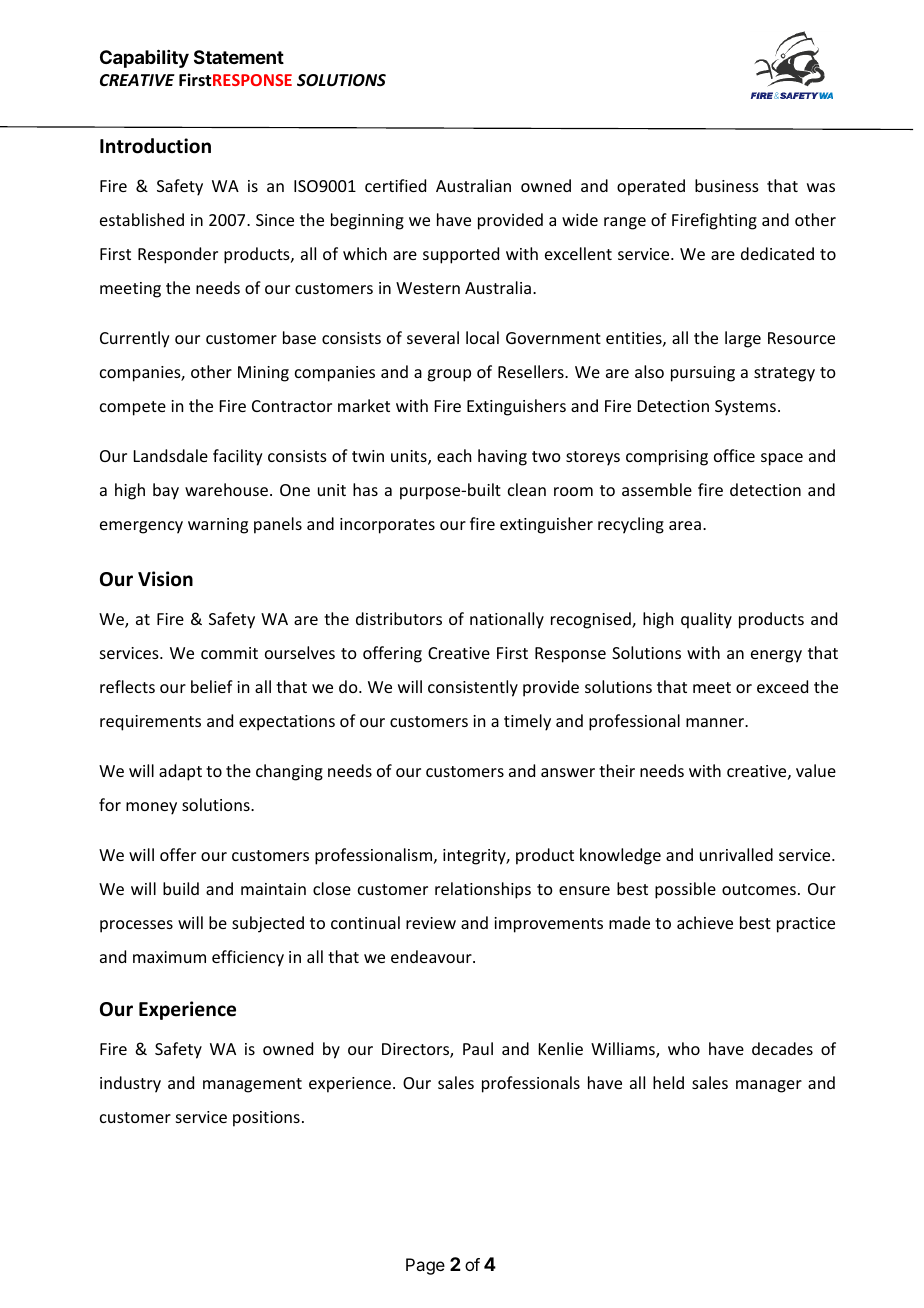  I want to click on Mining, so click(263, 374).
